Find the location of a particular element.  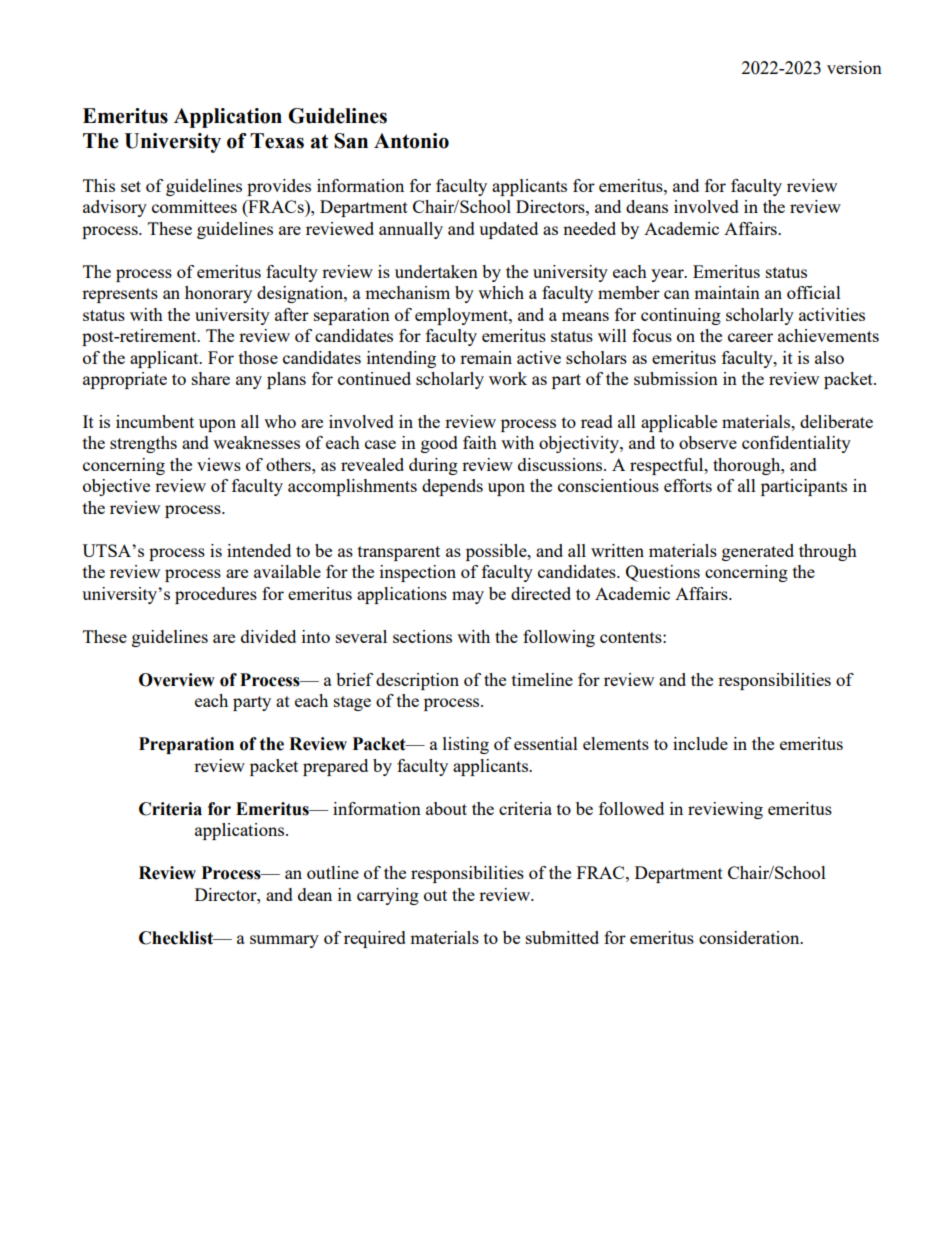

submitted is located at coordinates (562, 937).
